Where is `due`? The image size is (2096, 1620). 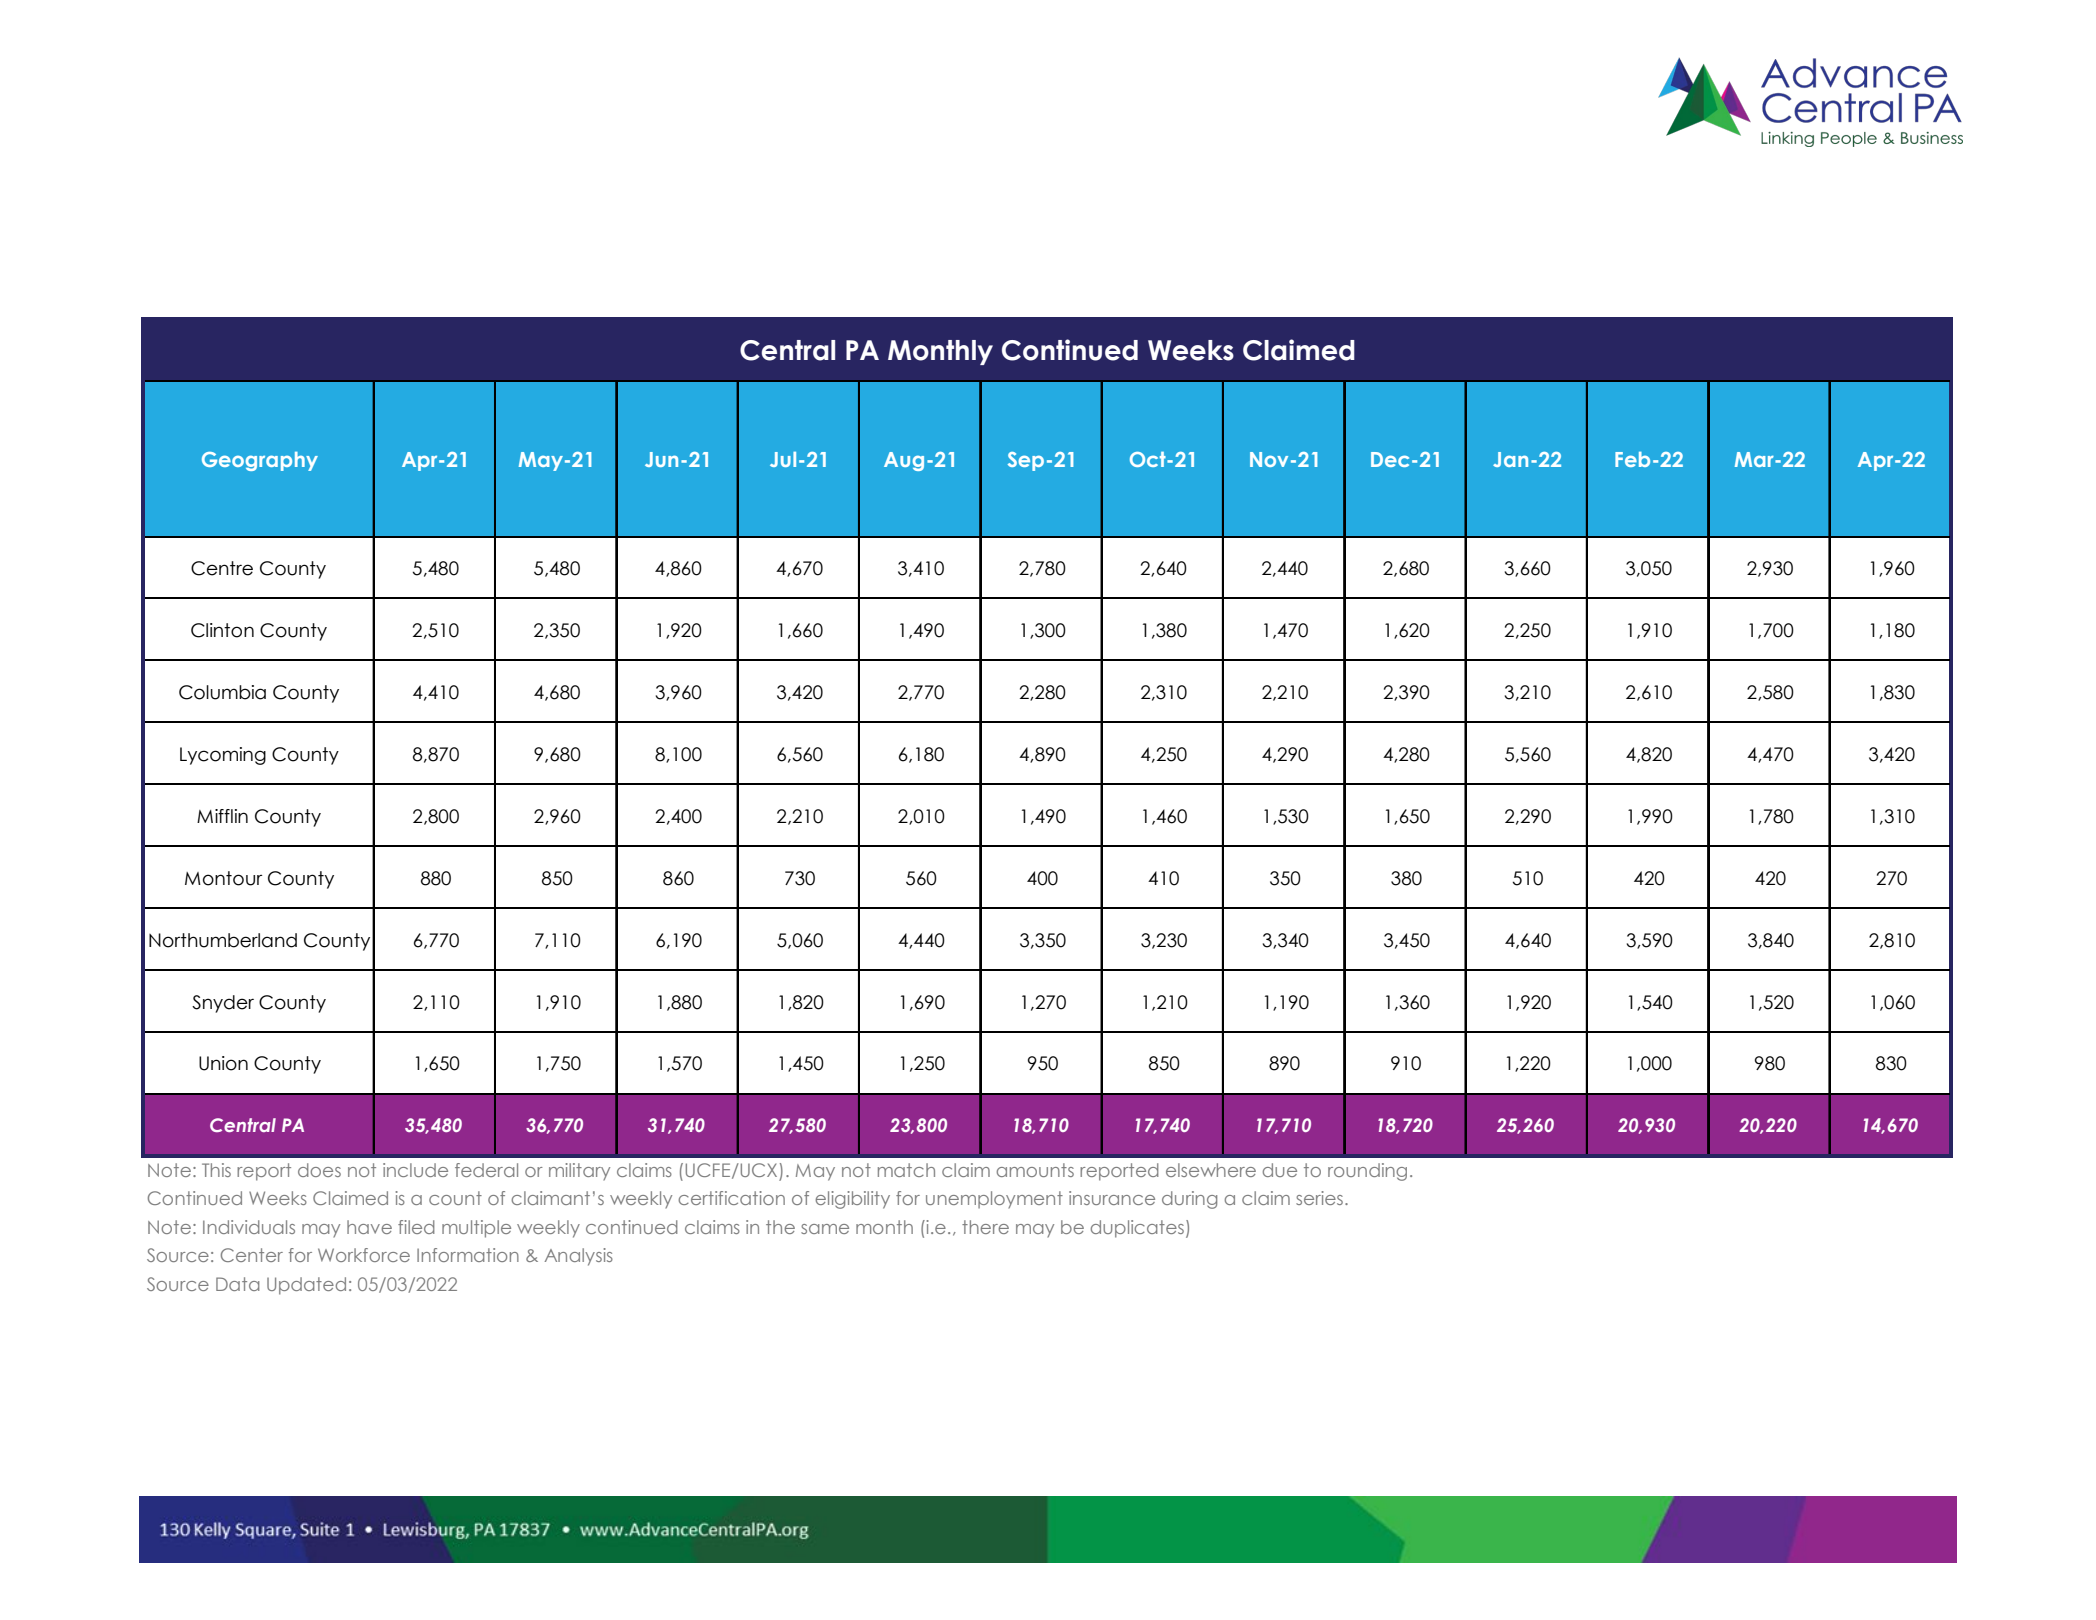 due is located at coordinates (1280, 1170).
